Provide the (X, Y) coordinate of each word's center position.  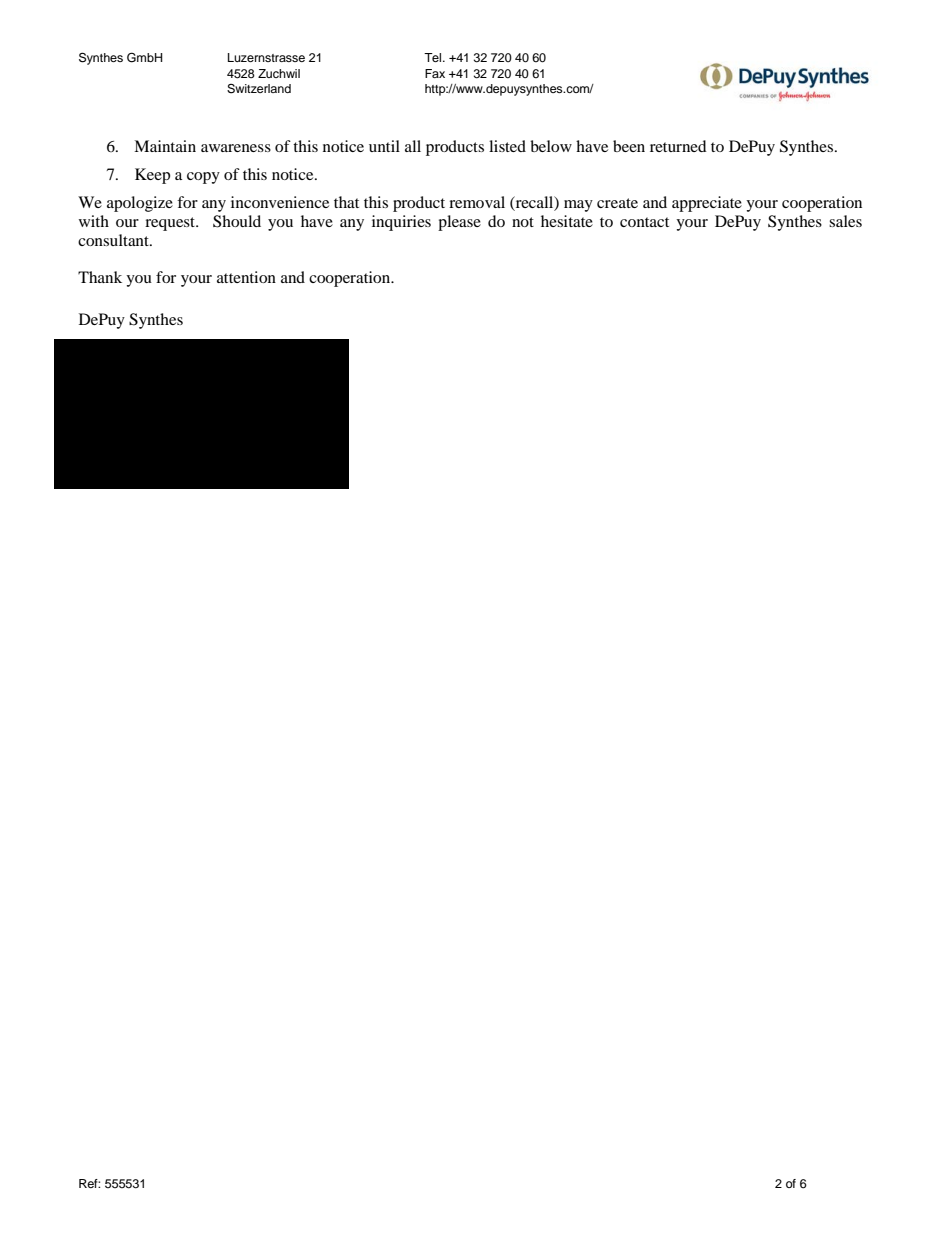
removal (477, 202)
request (171, 224)
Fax (435, 73)
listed (507, 146)
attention (246, 277)
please (459, 223)
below (551, 146)
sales (845, 221)
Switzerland (259, 89)
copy (203, 178)
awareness (236, 148)
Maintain (165, 146)
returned (678, 146)
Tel (434, 57)
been (629, 146)
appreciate (707, 204)
